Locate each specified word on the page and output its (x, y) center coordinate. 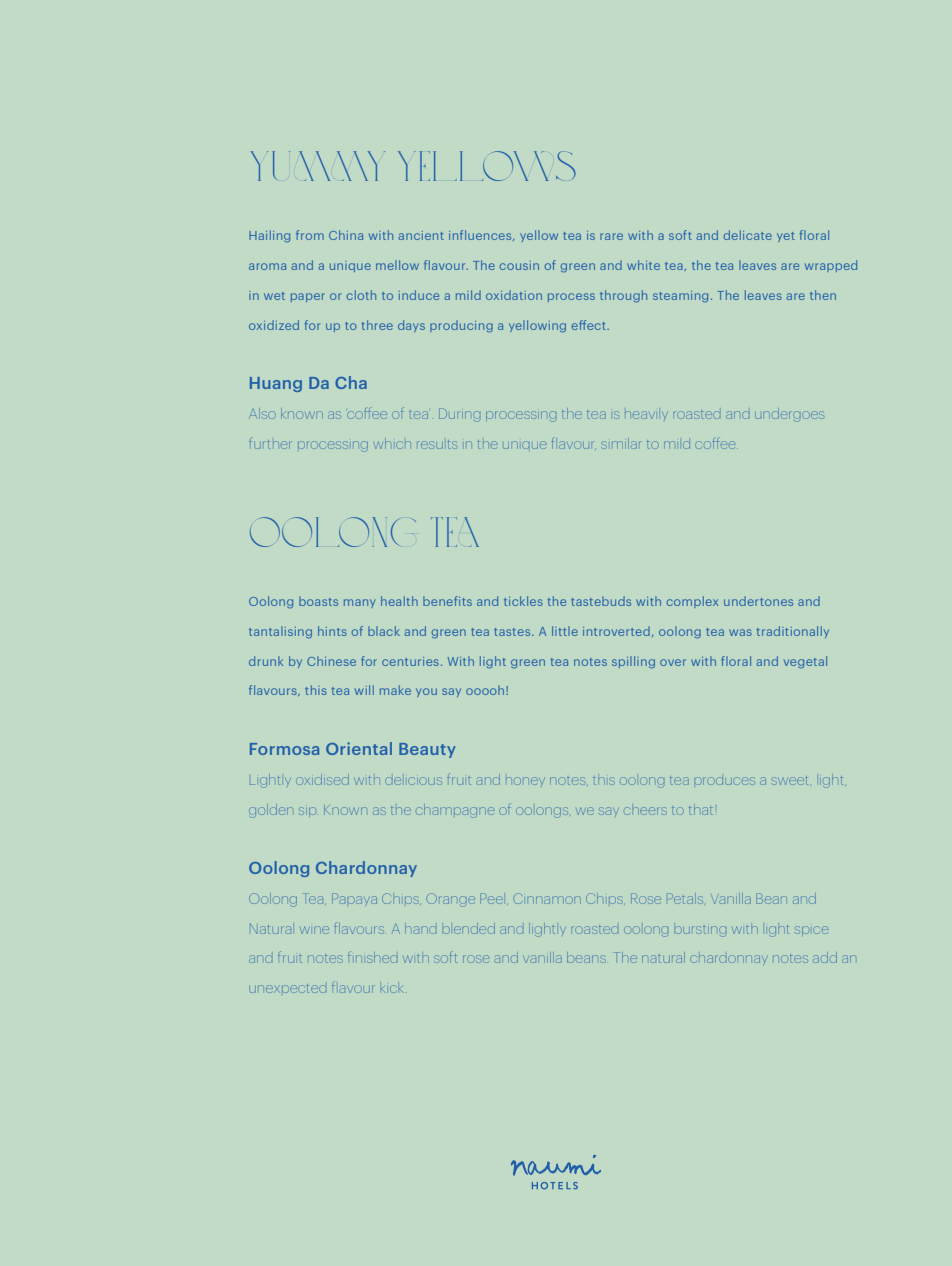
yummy (318, 166)
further (270, 443)
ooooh (486, 690)
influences (481, 235)
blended (468, 928)
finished (372, 957)
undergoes (789, 415)
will (364, 690)
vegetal (805, 662)
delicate (748, 235)
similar (621, 443)
